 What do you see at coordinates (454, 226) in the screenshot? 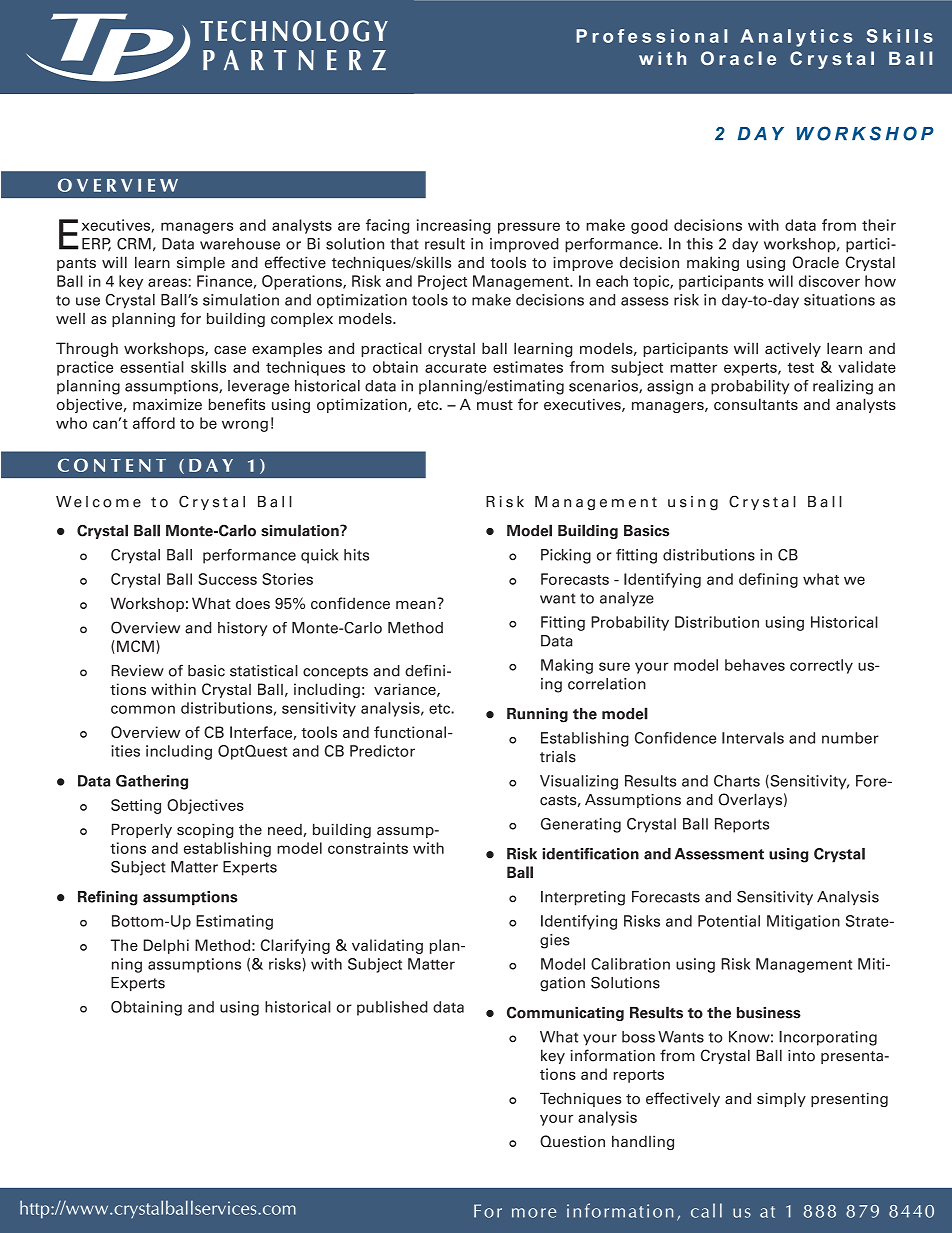
I see `increasing` at bounding box center [454, 226].
